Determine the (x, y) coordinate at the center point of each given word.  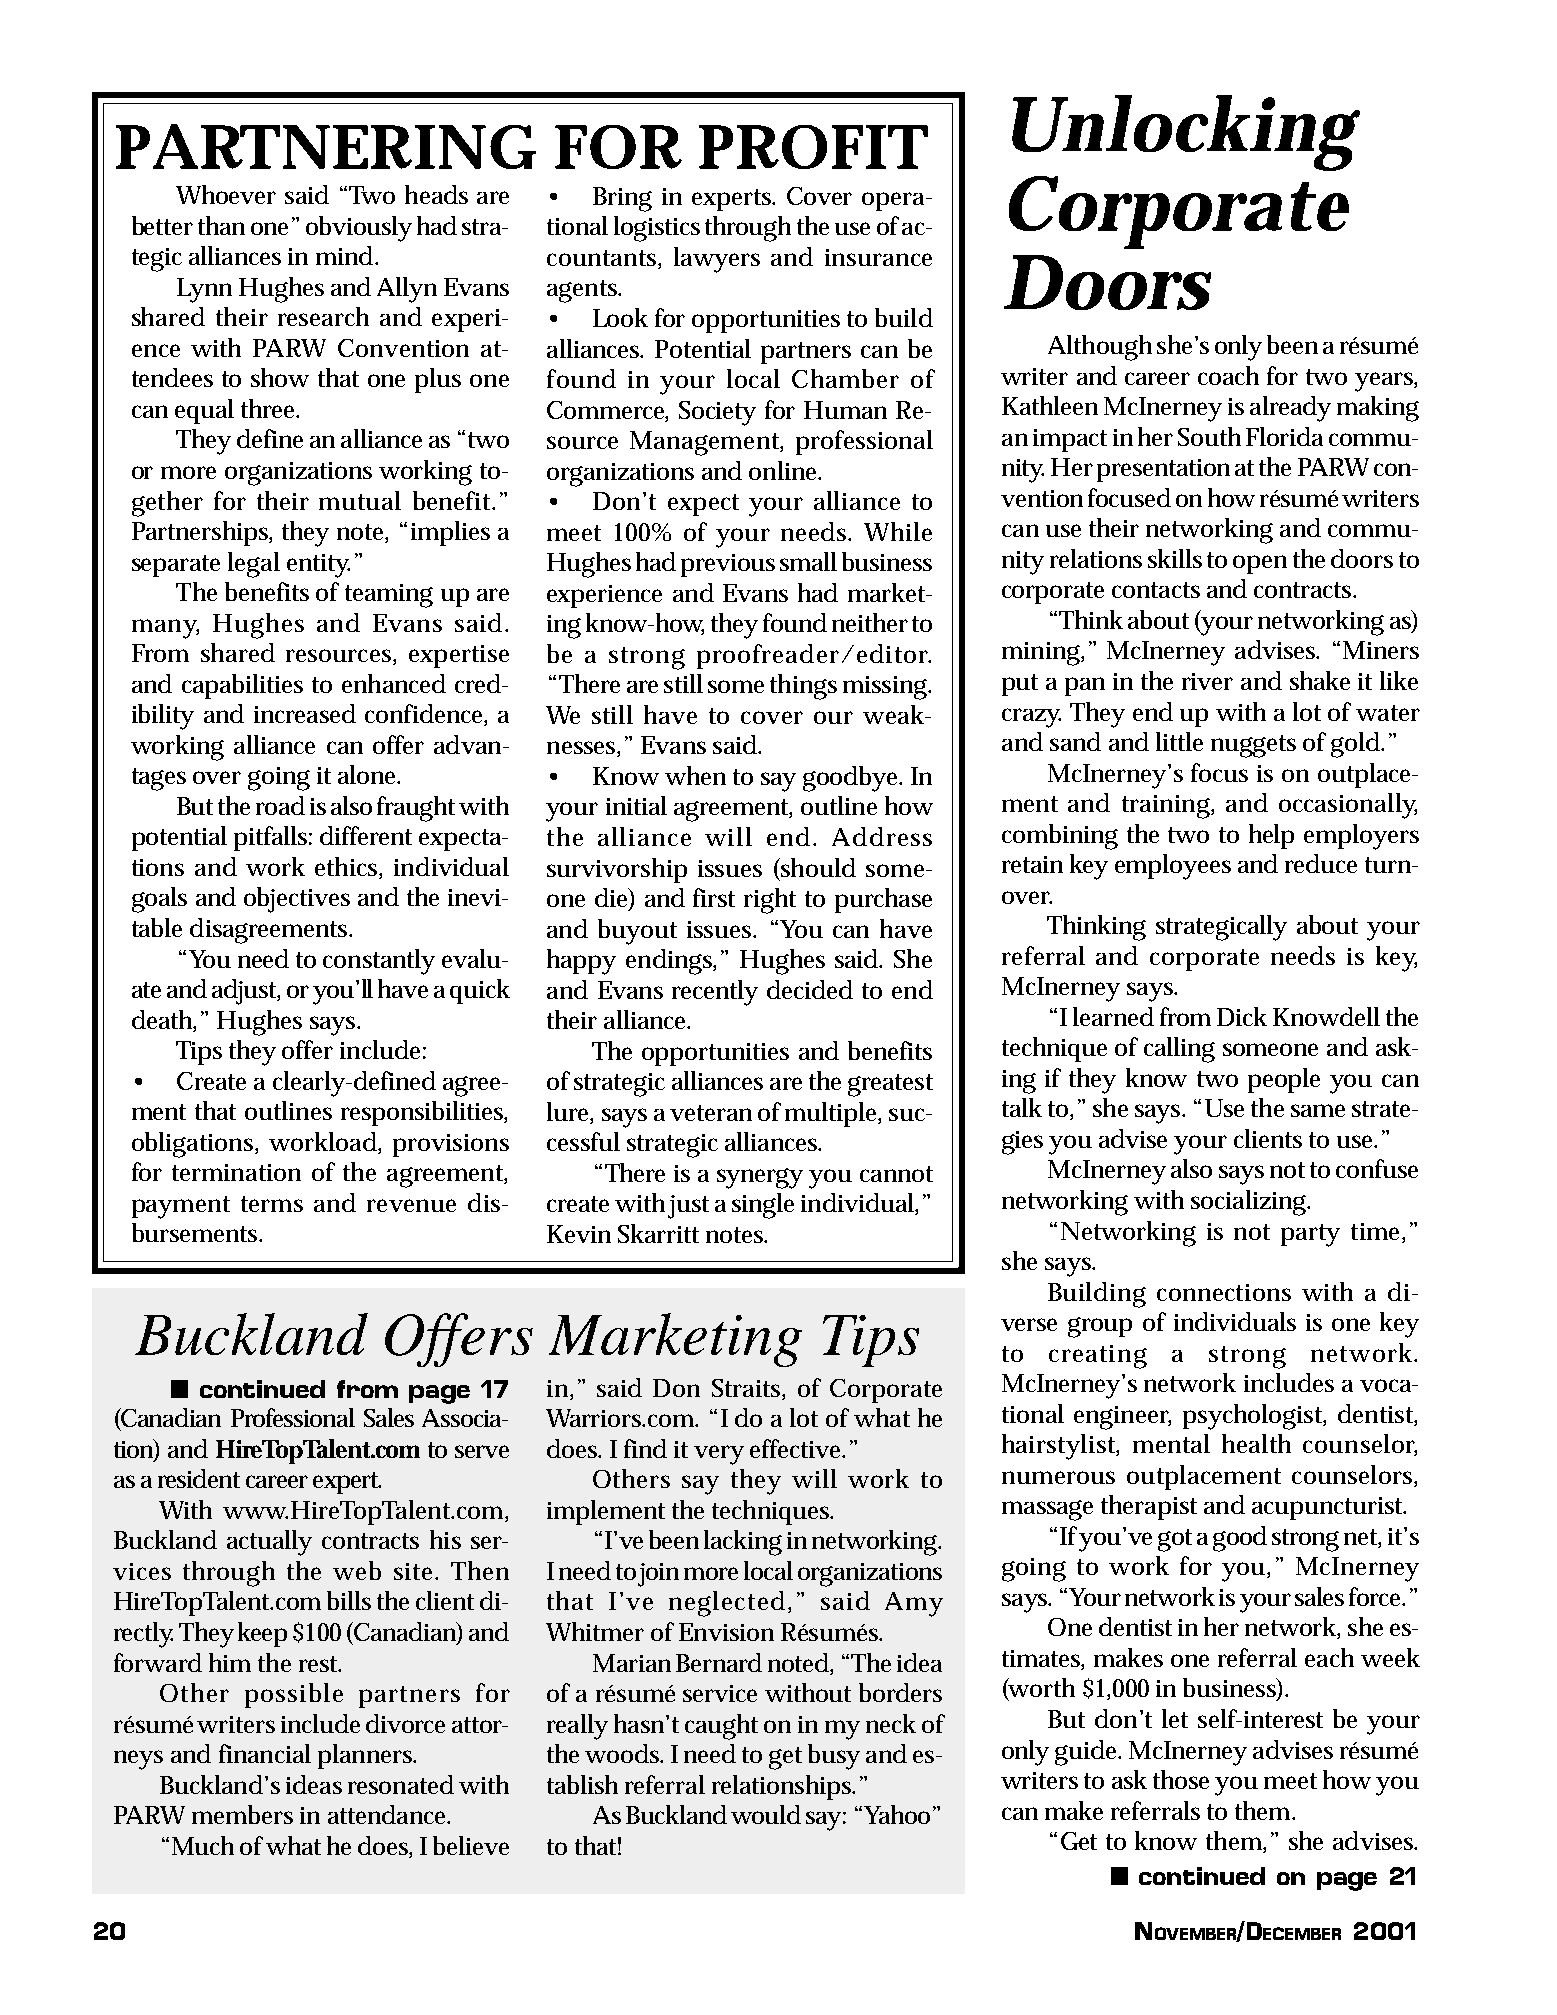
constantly (379, 962)
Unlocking (1186, 133)
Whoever (226, 194)
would (766, 1814)
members (242, 1814)
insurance (878, 257)
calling (1179, 1050)
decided (810, 989)
